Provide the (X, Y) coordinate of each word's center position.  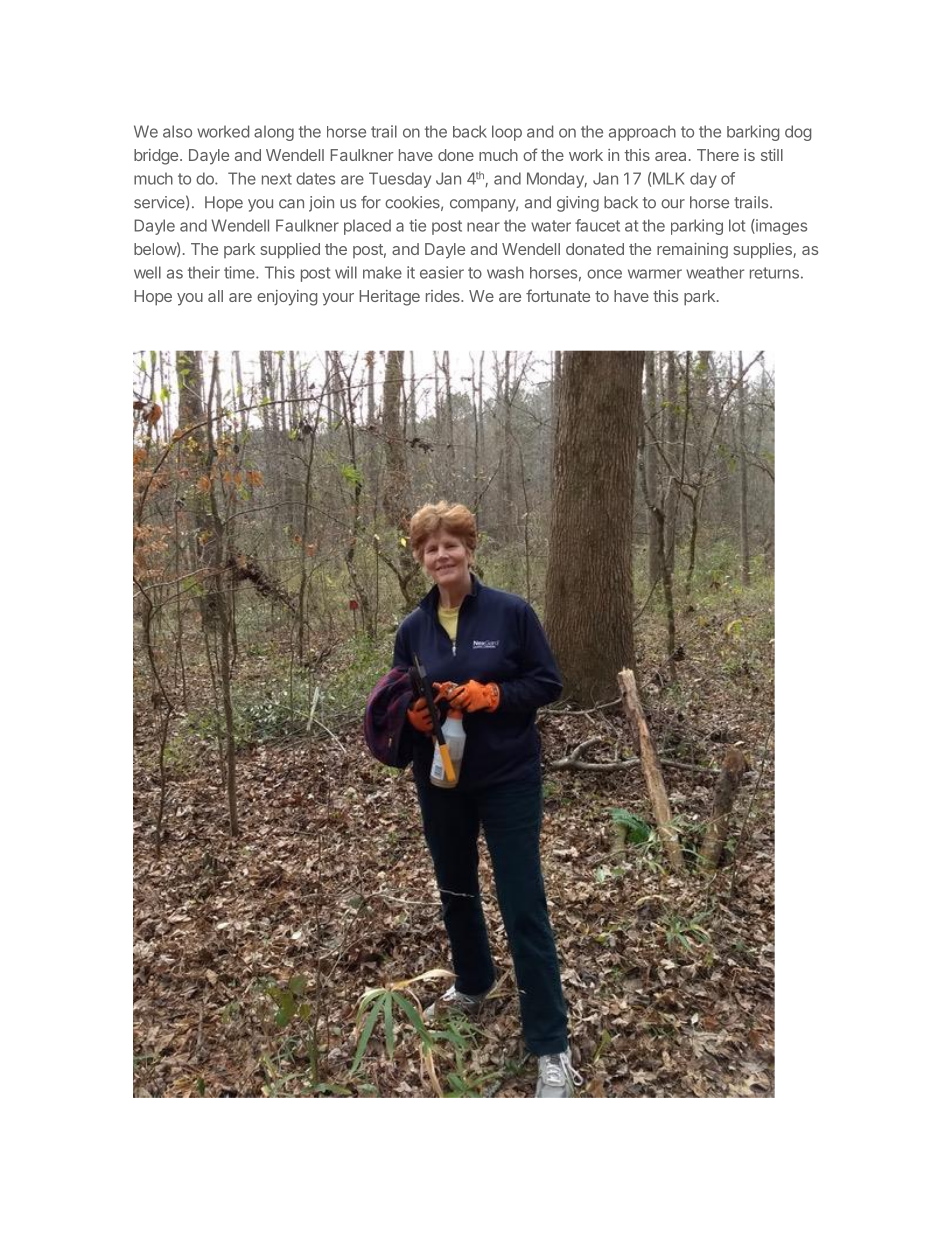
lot (737, 225)
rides (444, 296)
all (215, 296)
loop (507, 133)
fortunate (558, 295)
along (274, 133)
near (483, 227)
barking (753, 133)
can (291, 204)
